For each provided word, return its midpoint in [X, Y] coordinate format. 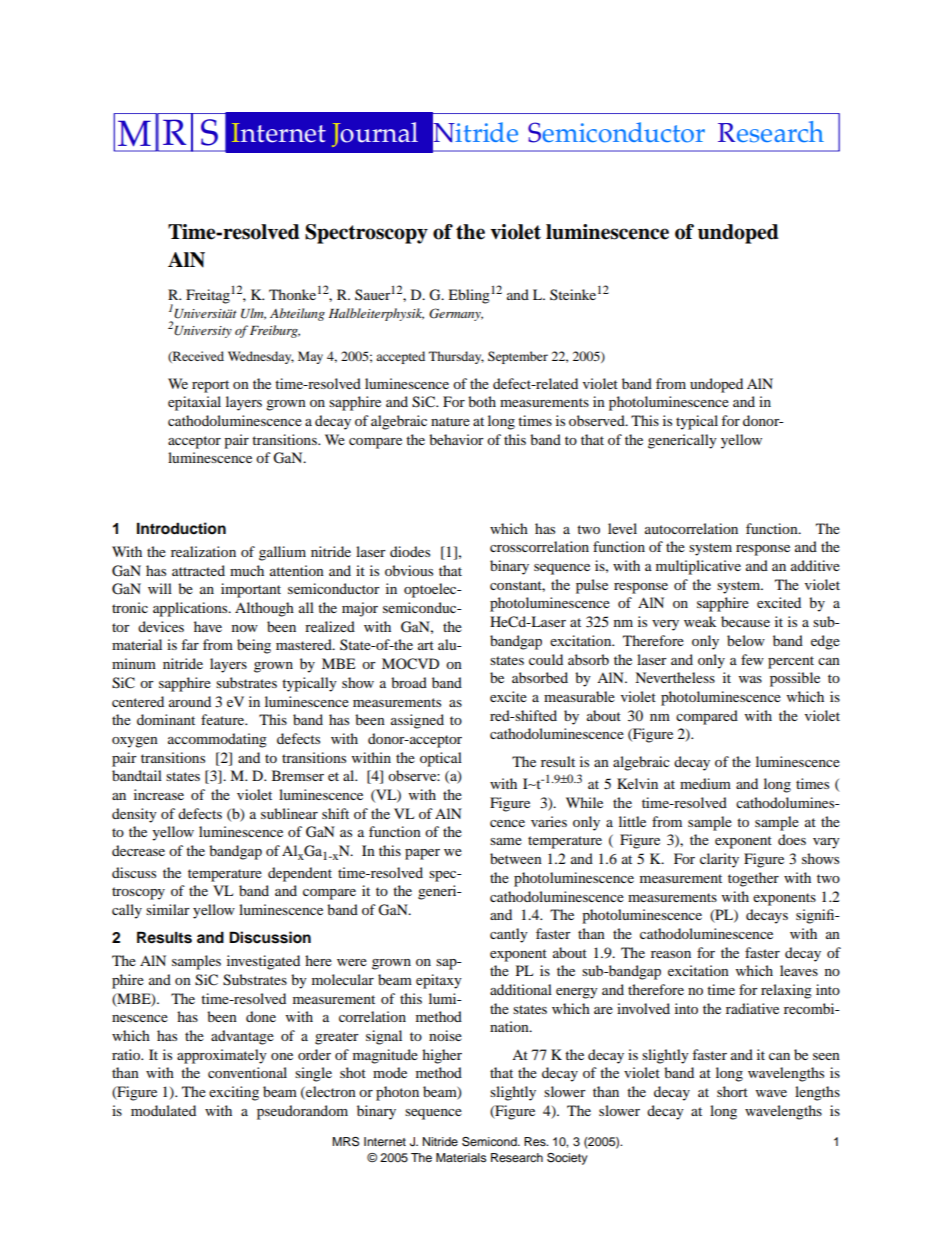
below [746, 640]
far [190, 644]
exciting [234, 1093]
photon [397, 1093]
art [426, 645]
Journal [375, 134]
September [518, 357]
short [732, 1091]
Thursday [456, 357]
